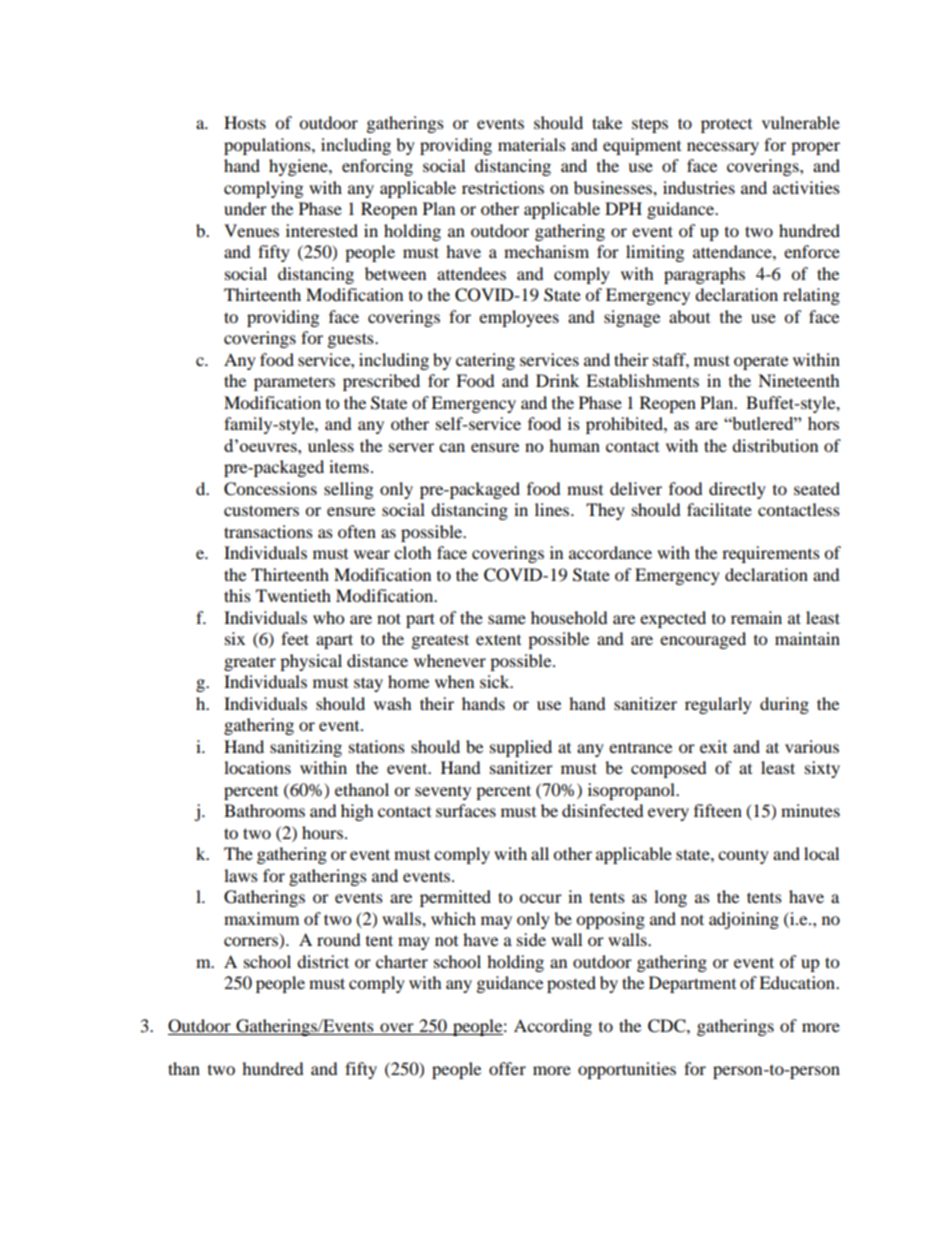 The width and height of the image is (952, 1233). Describe the element at coordinates (532, 144) in the image. I see `materials` at that location.
